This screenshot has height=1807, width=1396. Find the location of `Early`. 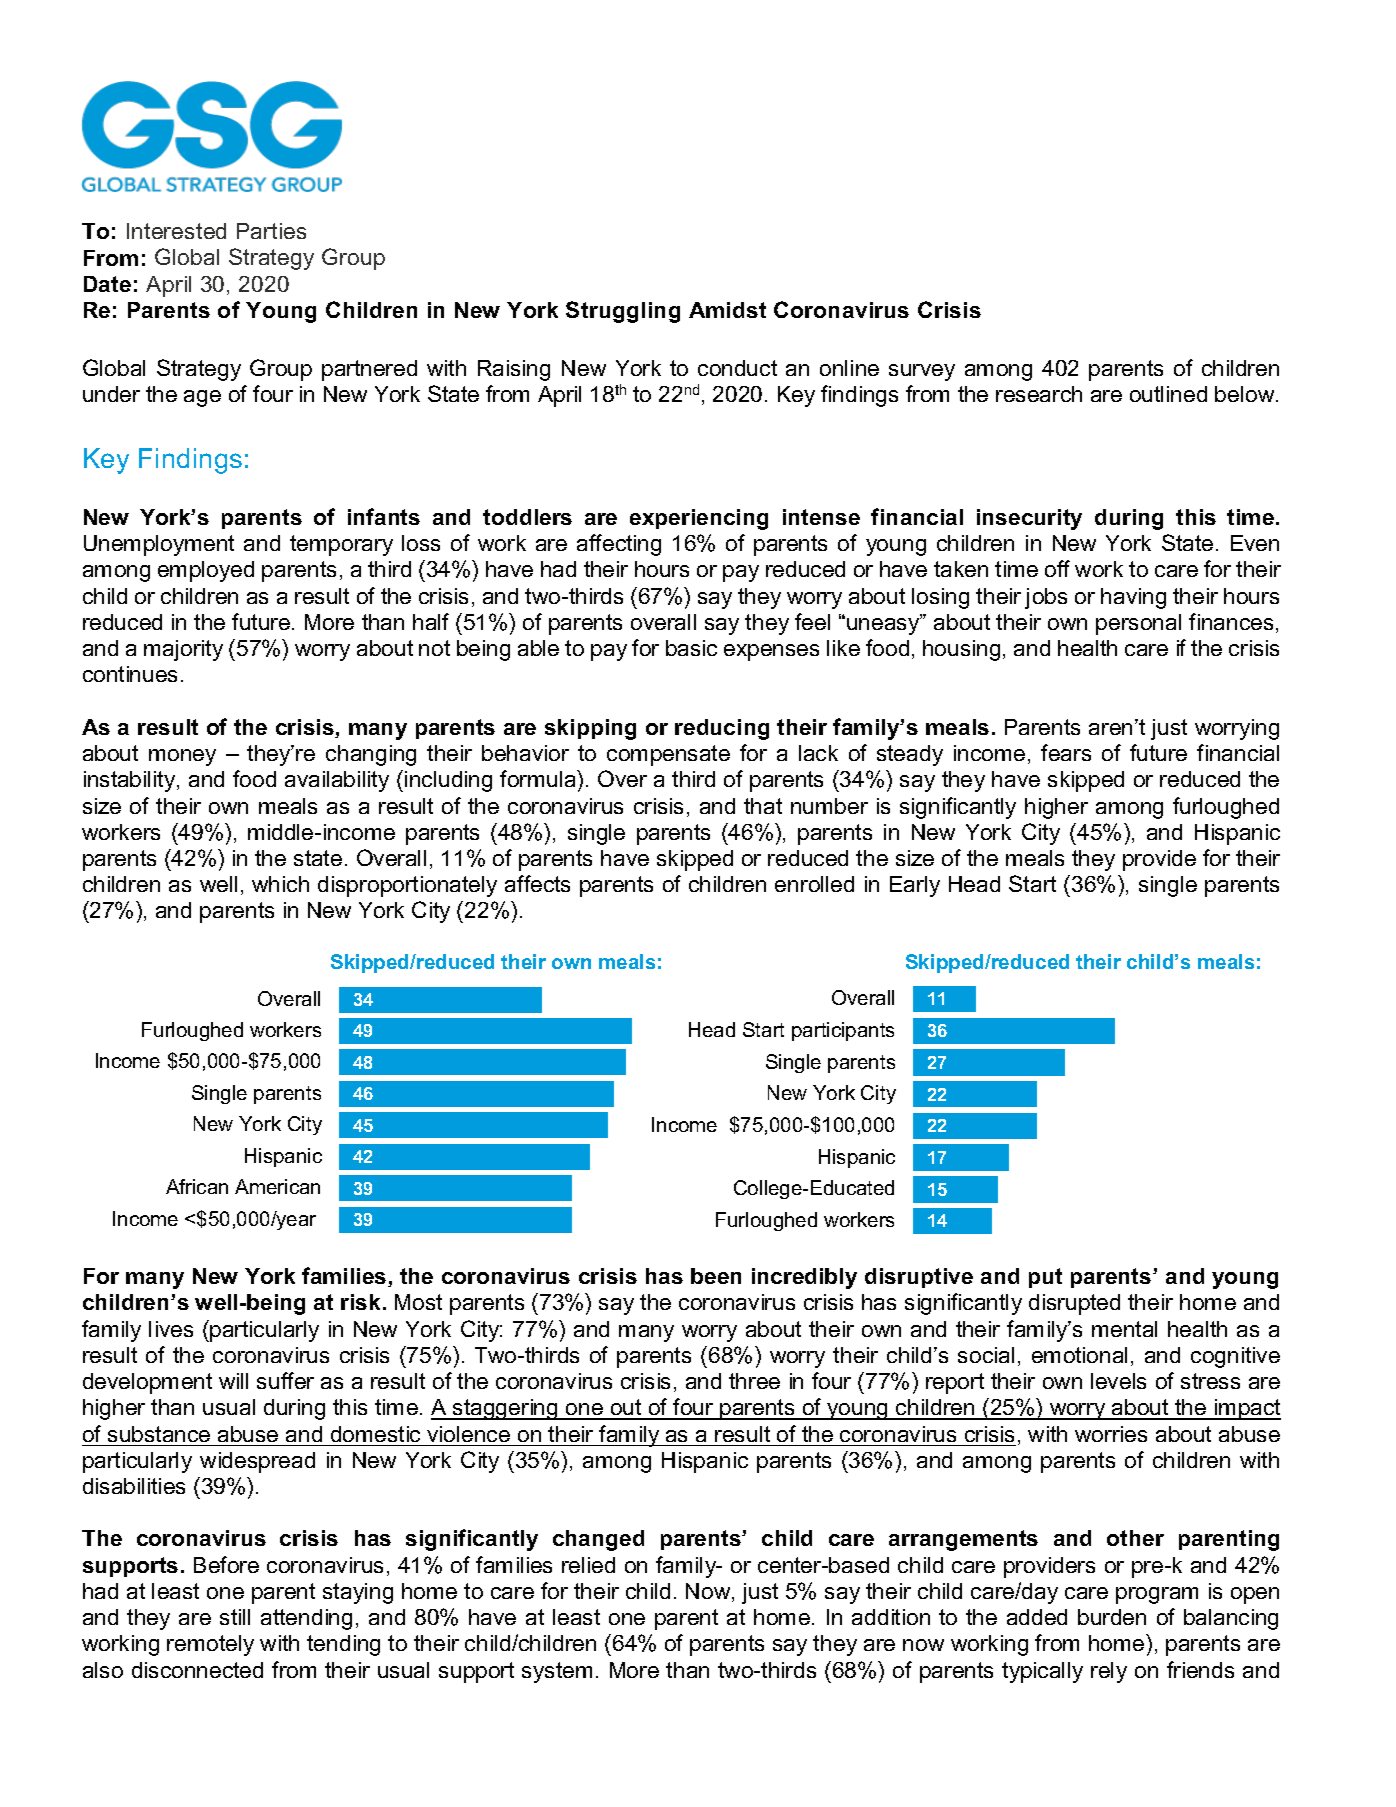

Early is located at coordinates (915, 886).
